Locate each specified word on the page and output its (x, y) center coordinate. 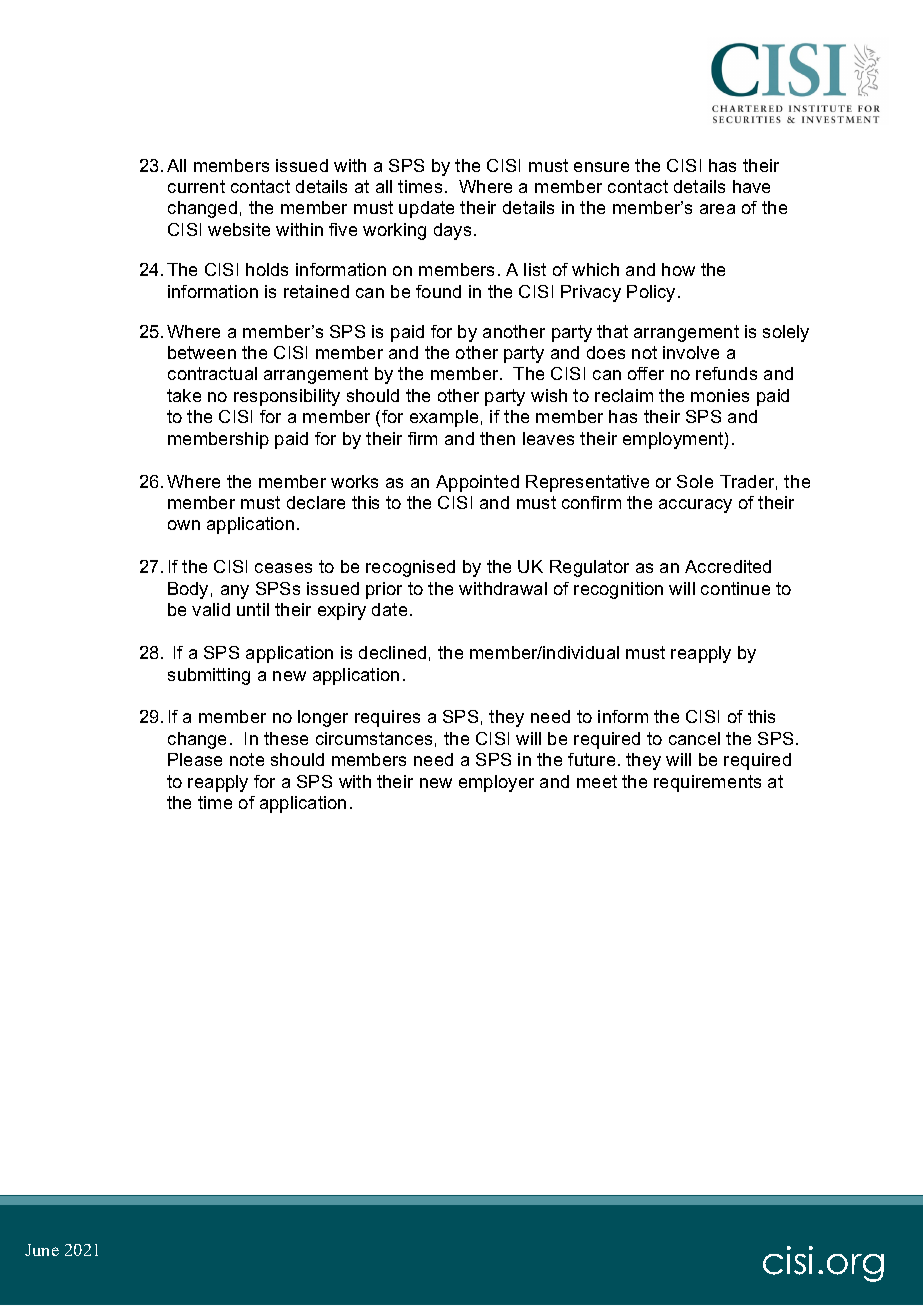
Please (195, 759)
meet (597, 781)
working (394, 231)
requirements (707, 783)
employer (496, 783)
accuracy (695, 506)
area (717, 209)
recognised (410, 568)
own (184, 525)
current (196, 186)
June (42, 1250)
